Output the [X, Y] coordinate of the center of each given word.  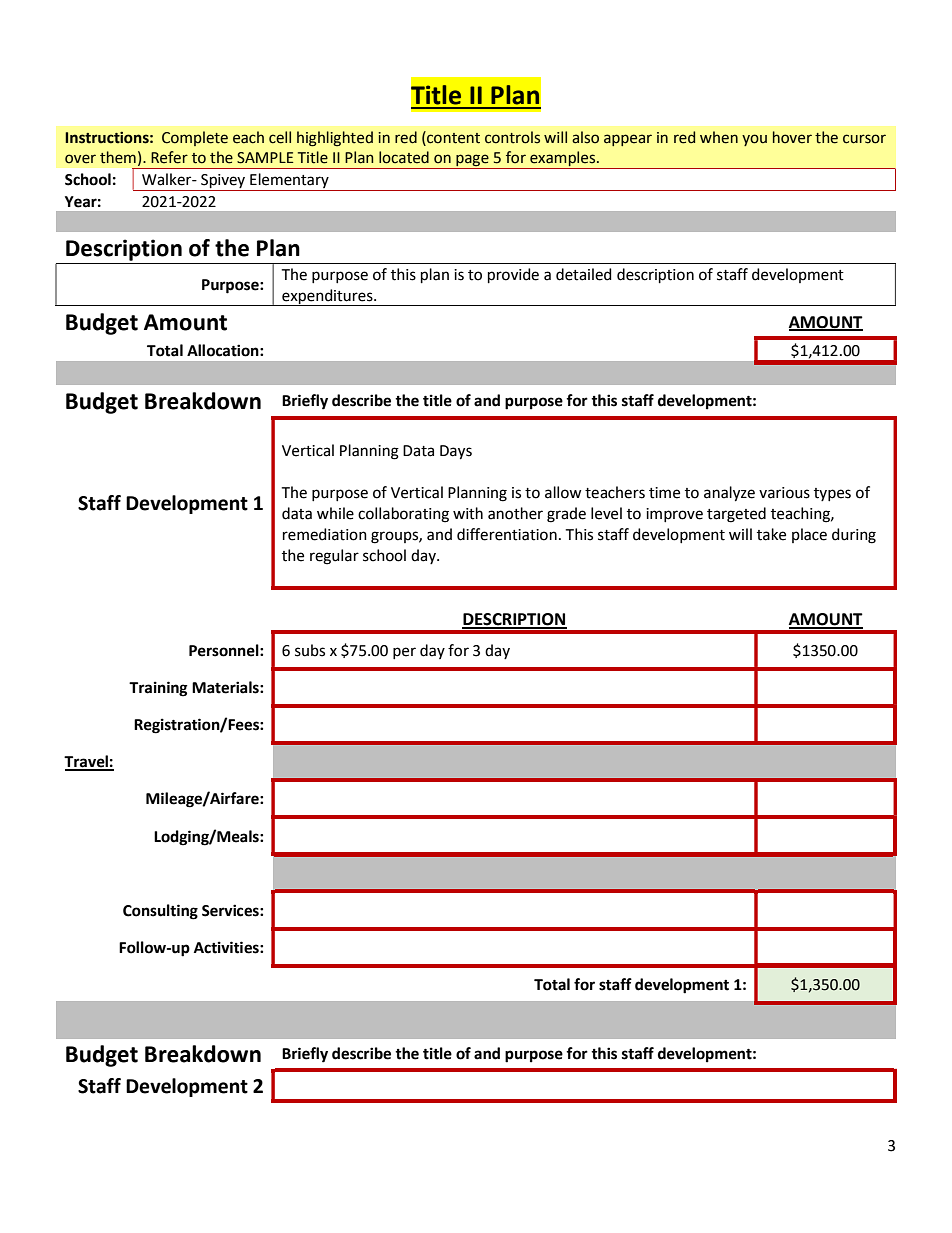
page [472, 161]
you [754, 140]
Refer [169, 157]
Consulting [160, 912]
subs [310, 650]
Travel [87, 762]
